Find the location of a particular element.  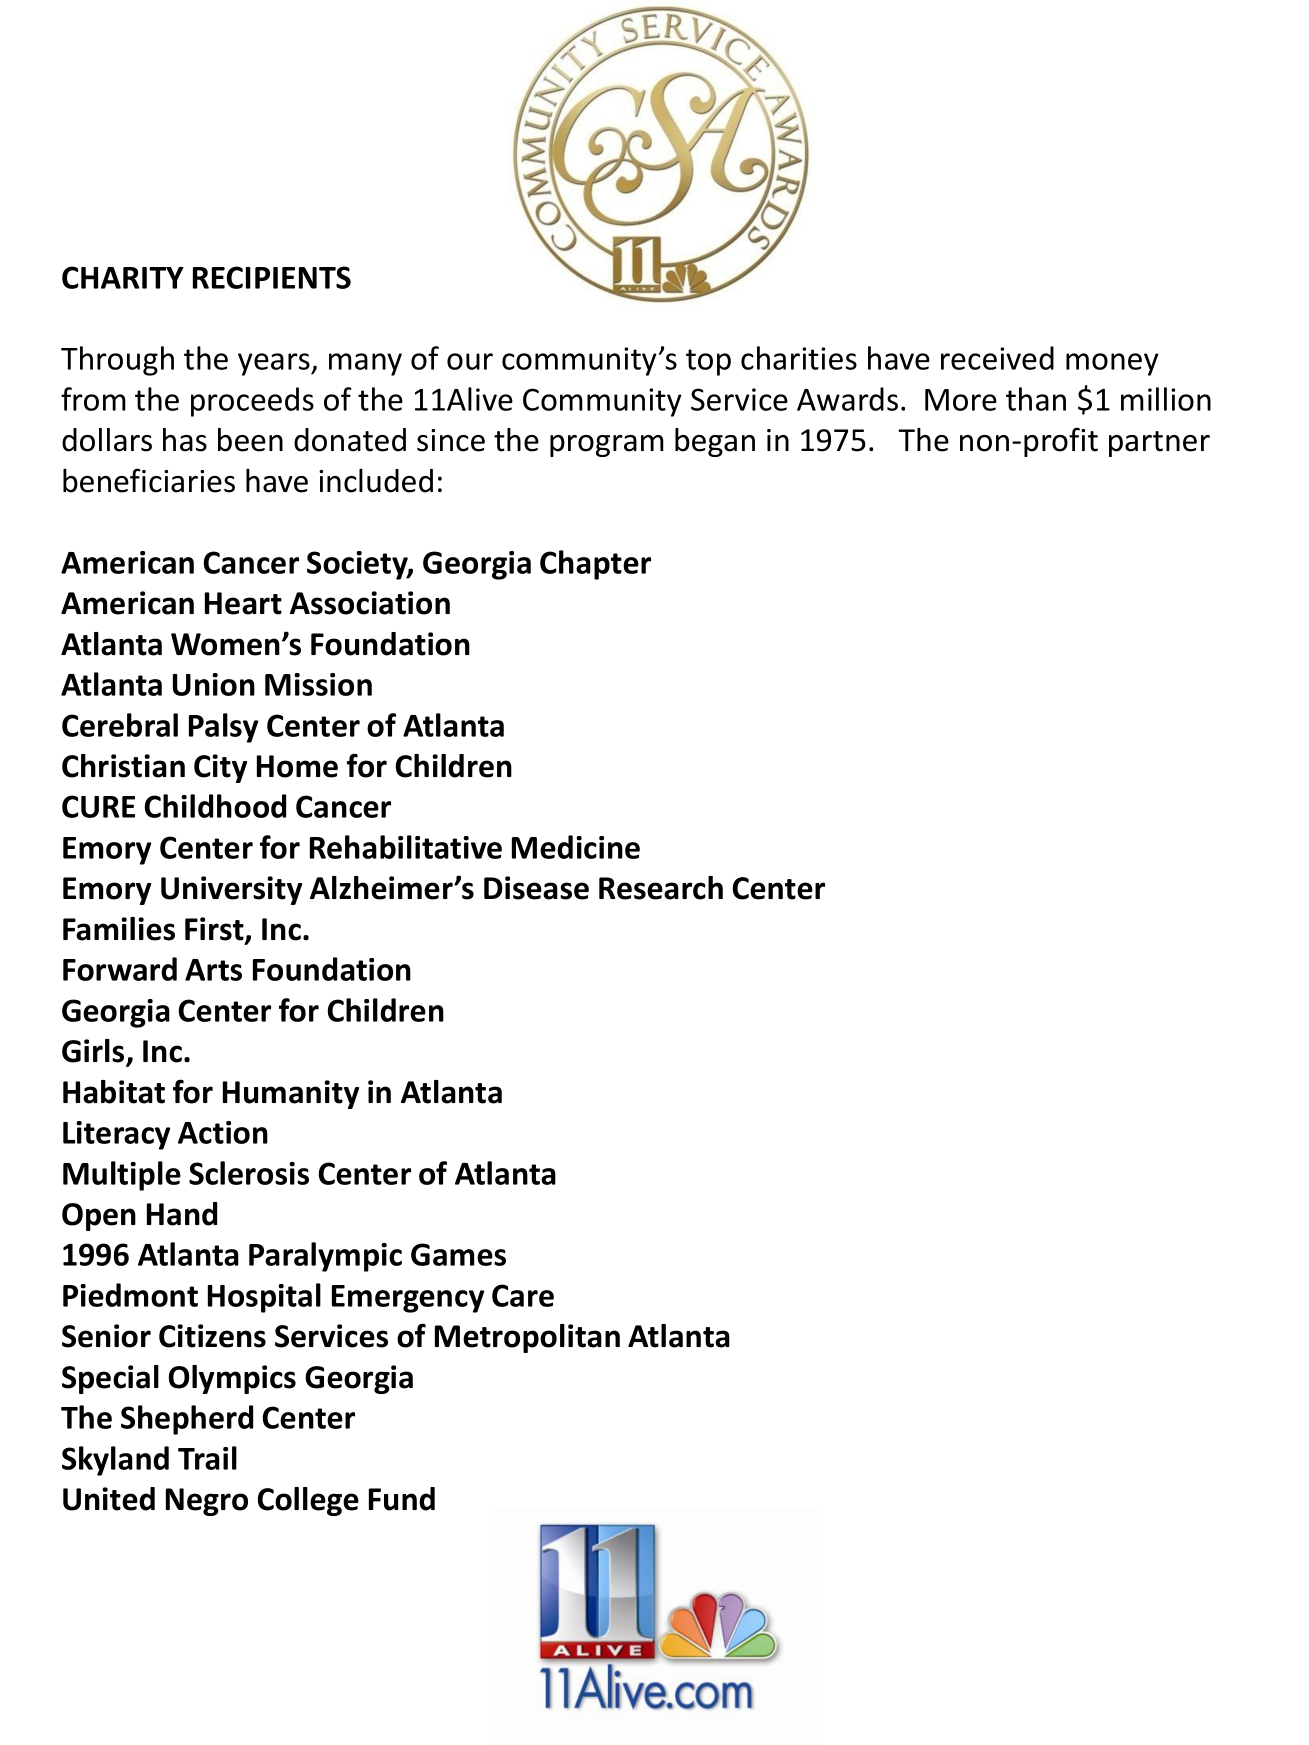

Union is located at coordinates (214, 684).
